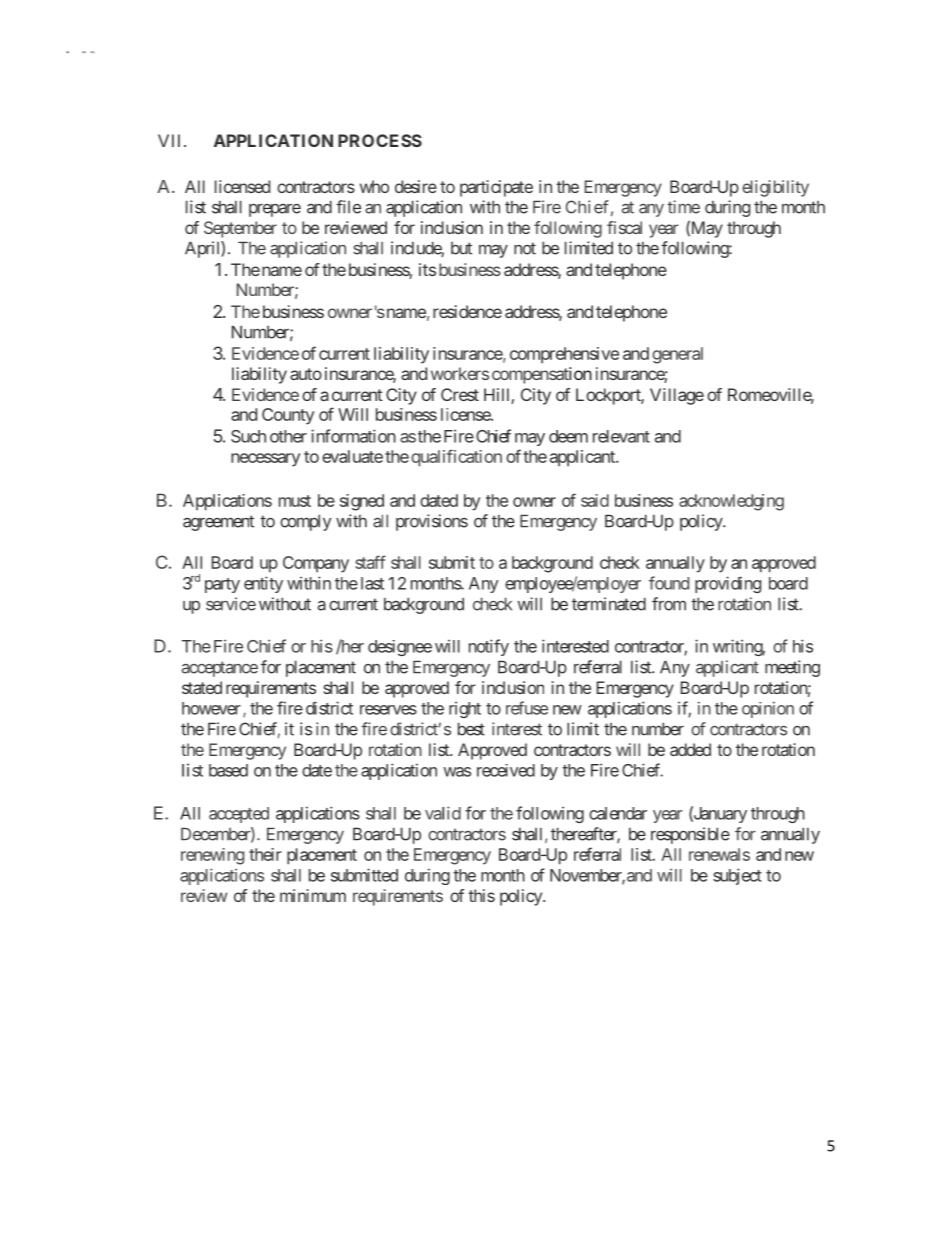 This screenshot has width=952, height=1233. I want to click on based, so click(228, 770).
